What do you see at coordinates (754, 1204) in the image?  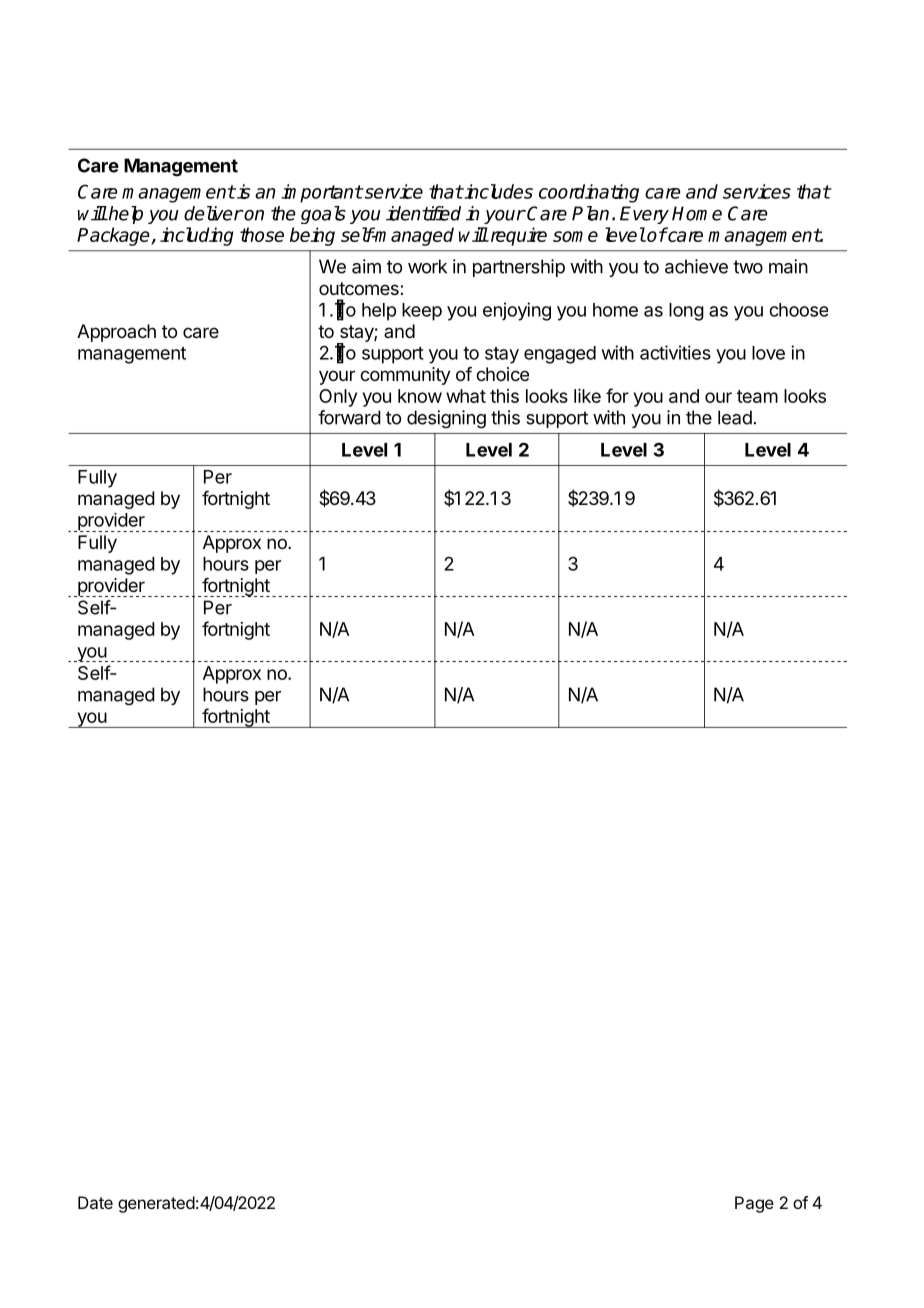 I see `Page` at bounding box center [754, 1204].
